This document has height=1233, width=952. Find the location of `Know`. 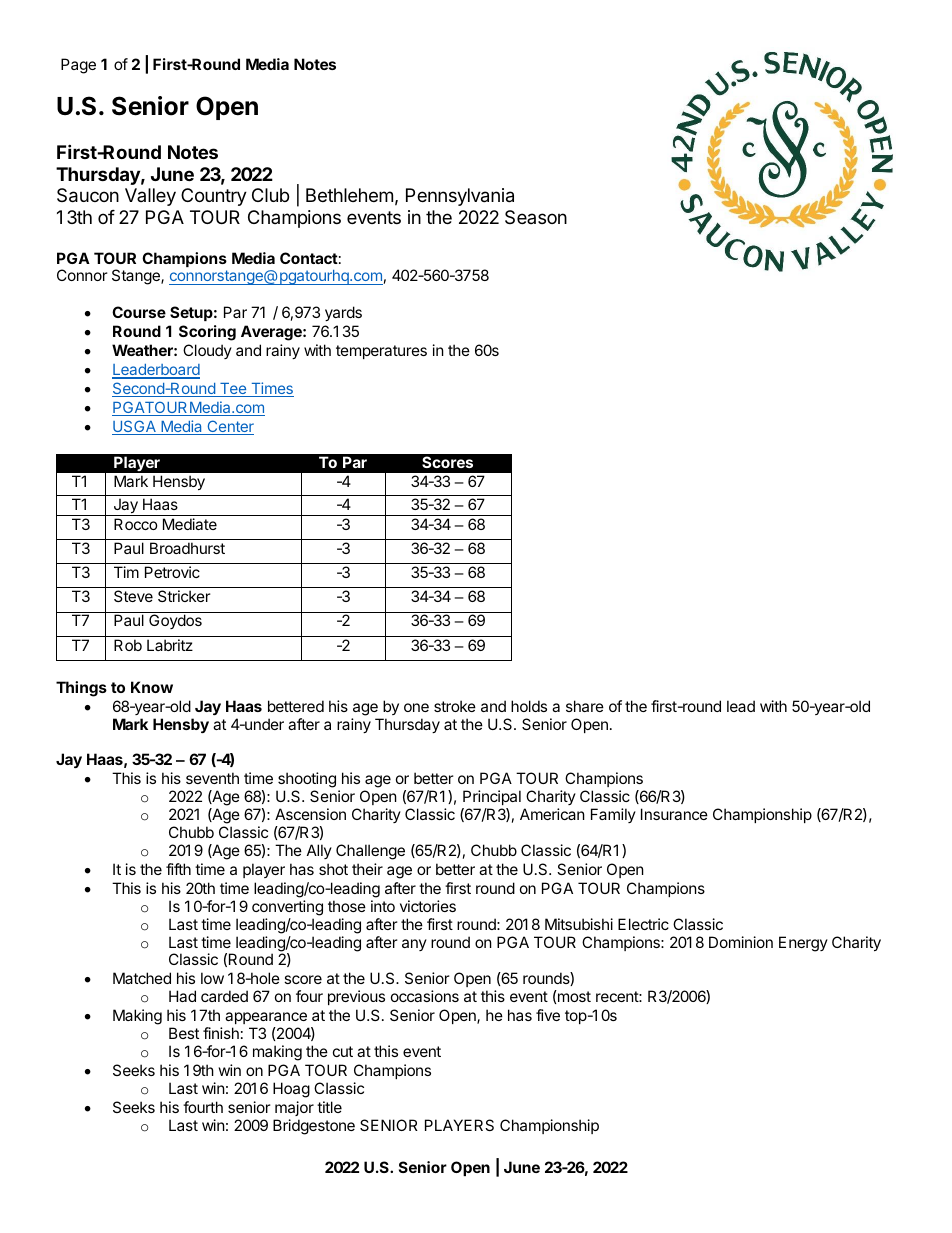

Know is located at coordinates (152, 687).
